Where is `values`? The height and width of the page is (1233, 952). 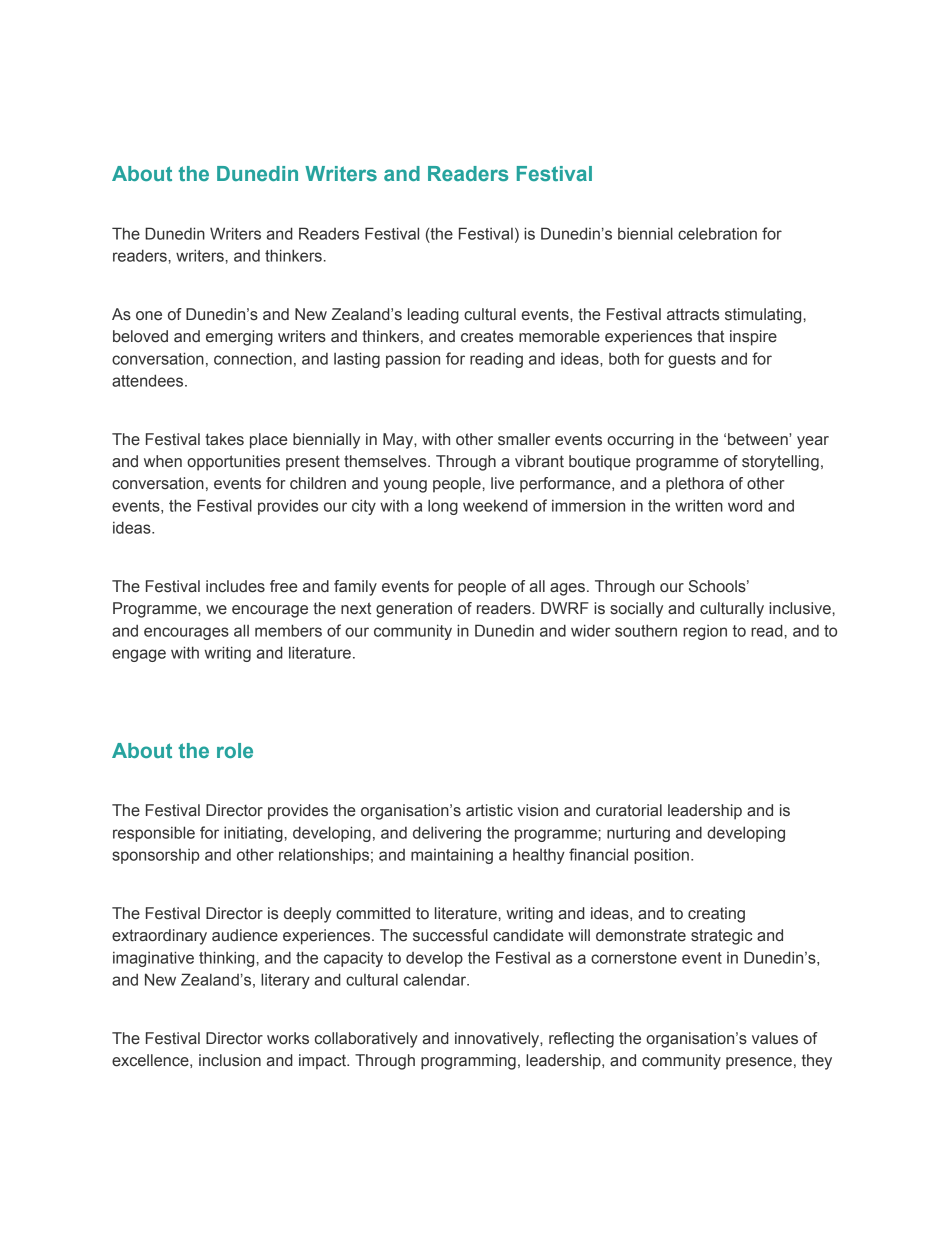 values is located at coordinates (775, 1038).
